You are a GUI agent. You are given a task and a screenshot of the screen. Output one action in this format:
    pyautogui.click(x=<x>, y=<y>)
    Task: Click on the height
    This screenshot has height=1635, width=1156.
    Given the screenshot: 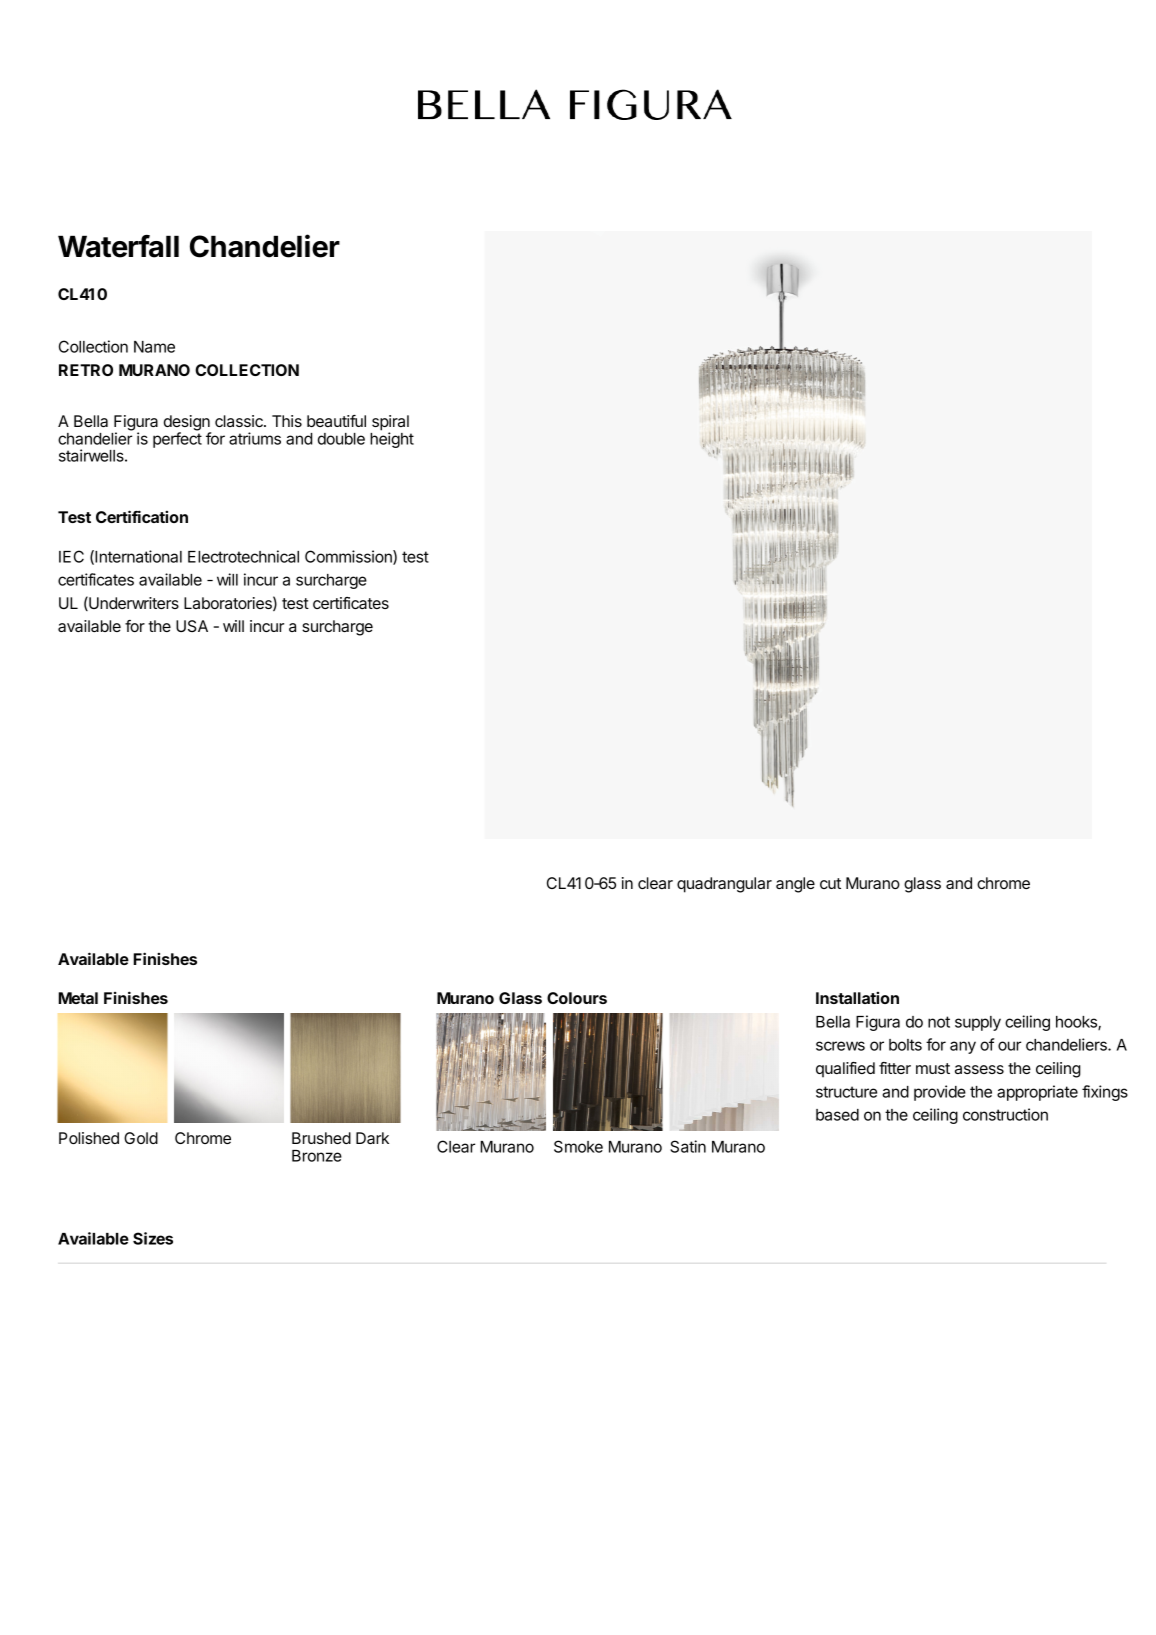 What is the action you would take?
    pyautogui.click(x=392, y=440)
